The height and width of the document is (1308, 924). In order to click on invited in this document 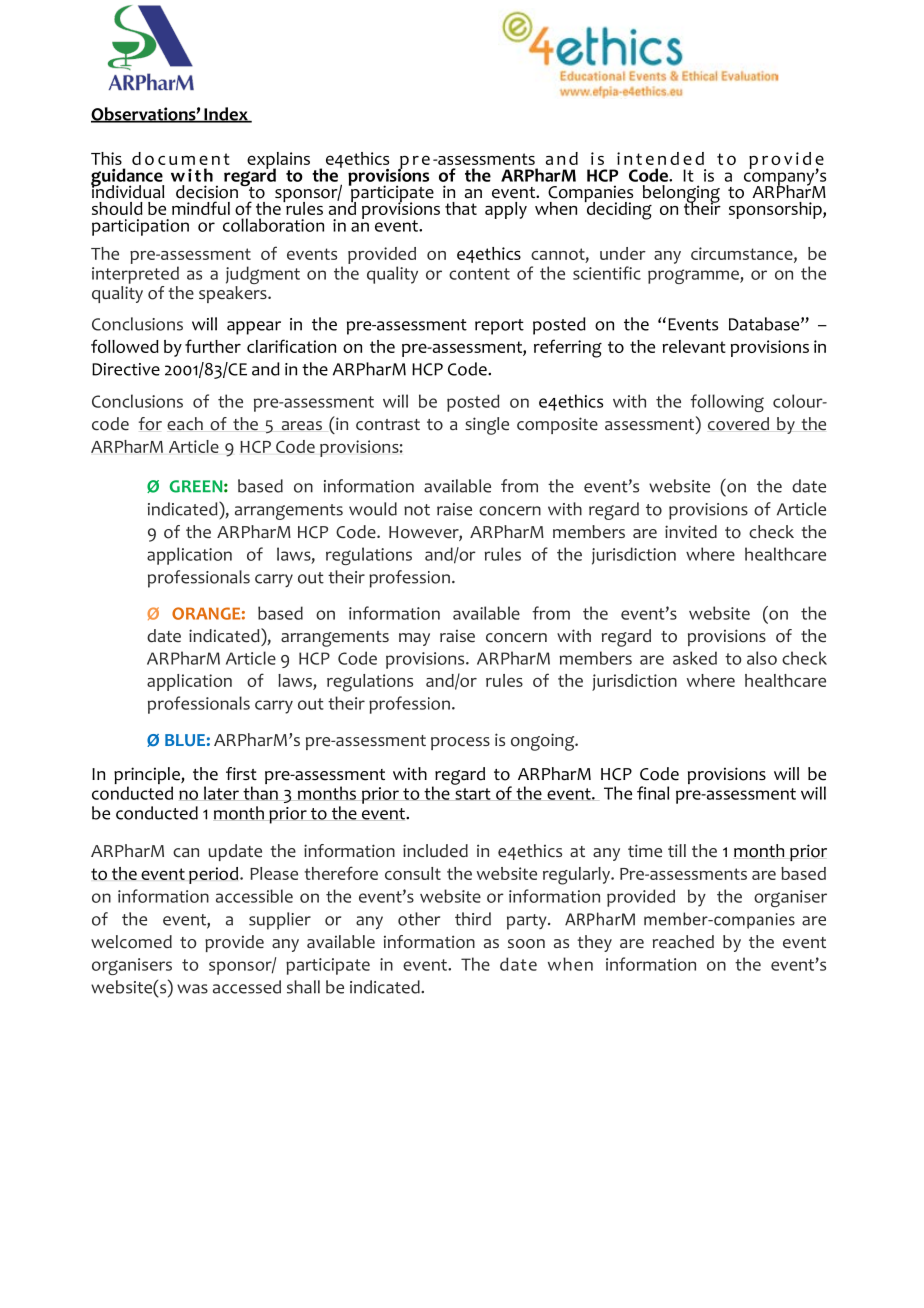, I will do `click(691, 532)`.
